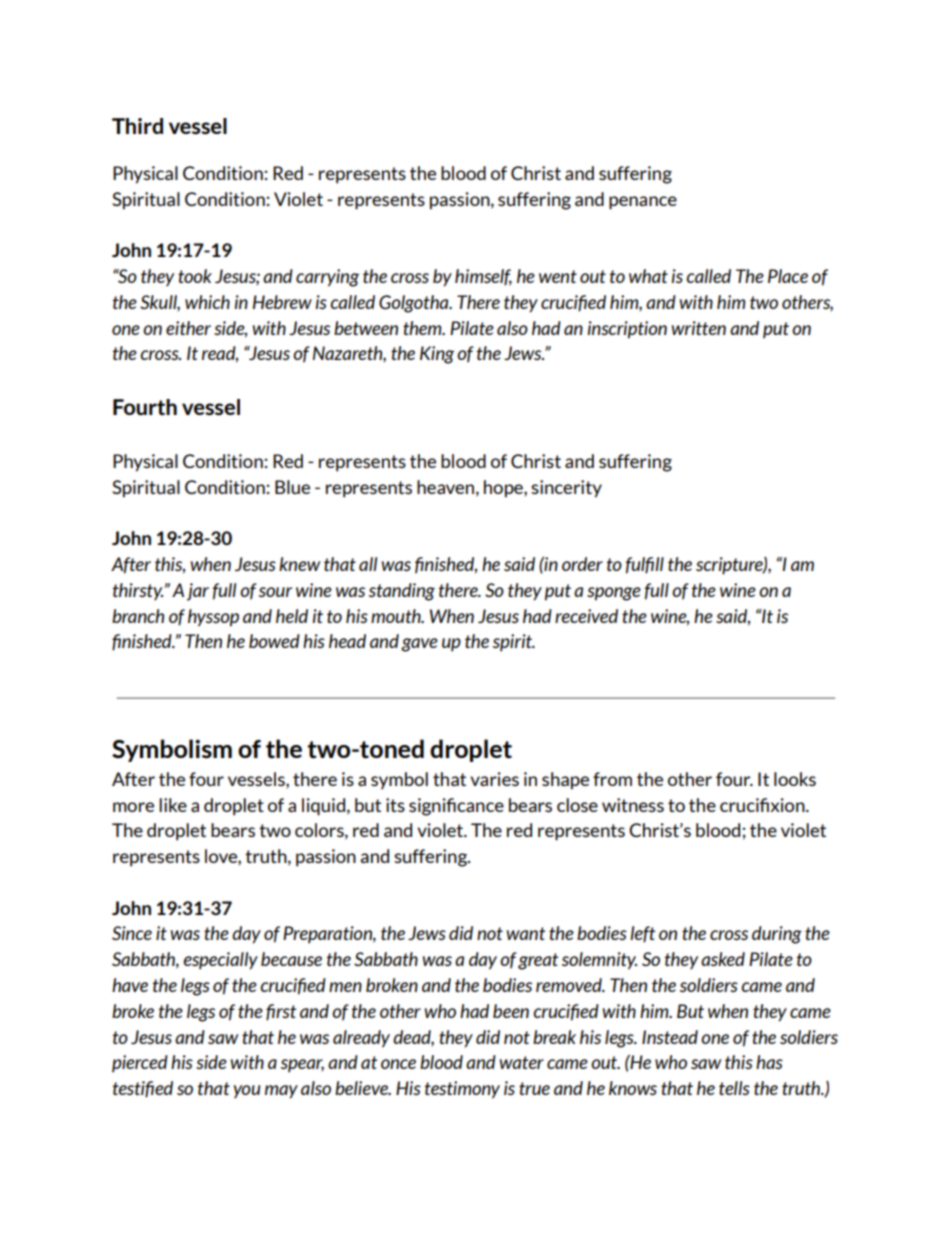 The width and height of the screenshot is (952, 1233). What do you see at coordinates (522, 1062) in the screenshot?
I see `water` at bounding box center [522, 1062].
